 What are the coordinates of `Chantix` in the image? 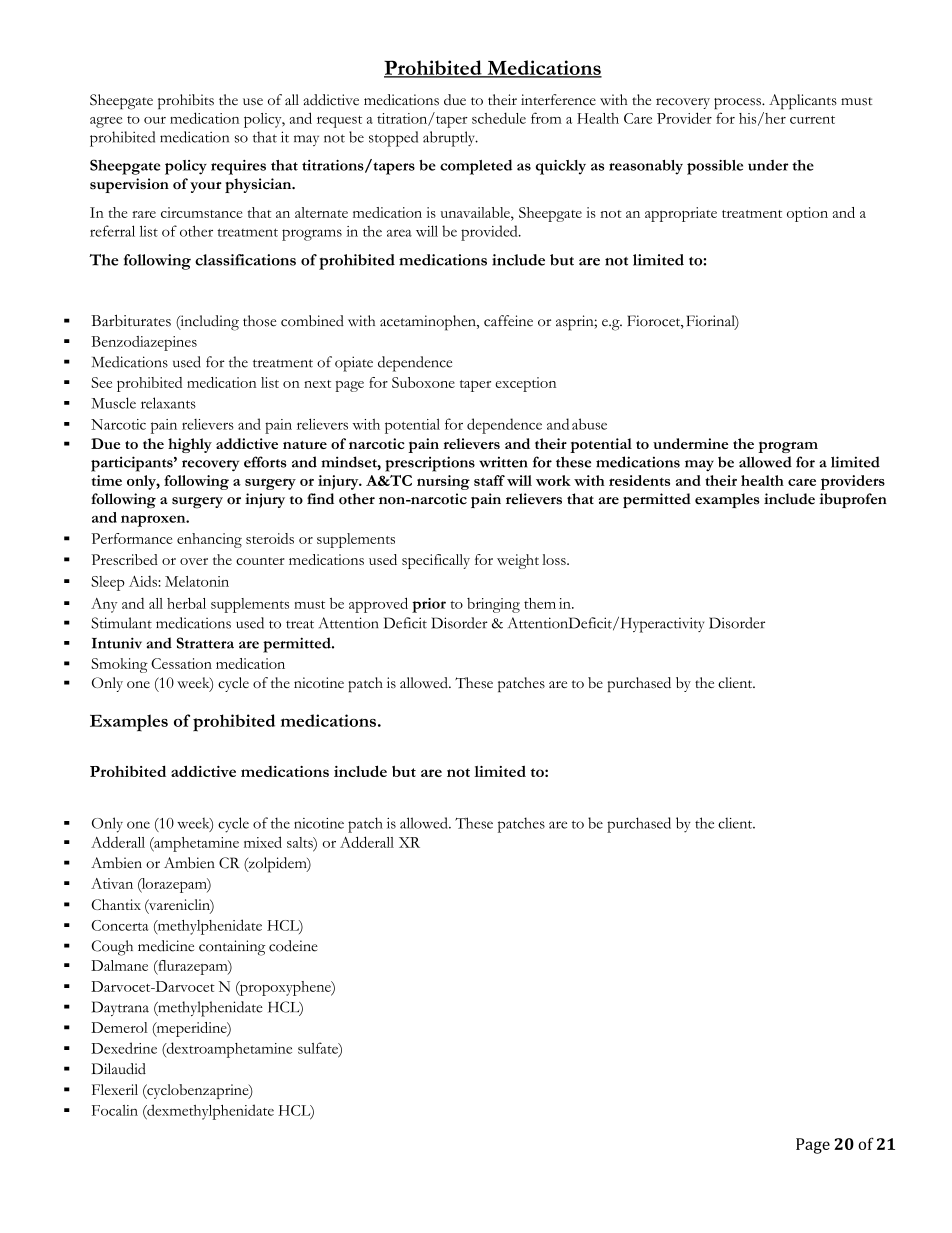 It's located at (116, 904).
